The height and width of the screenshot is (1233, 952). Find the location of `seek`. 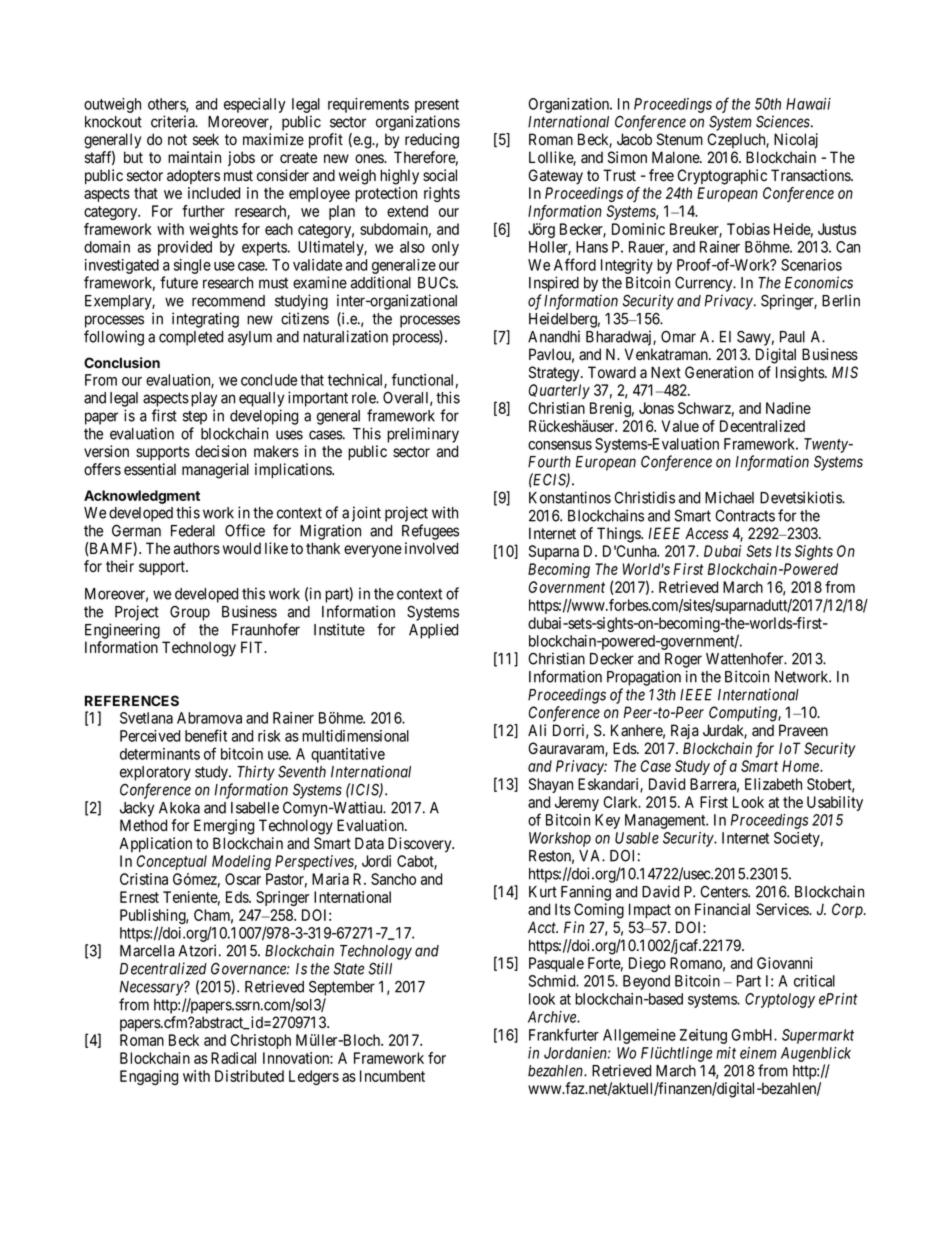

seek is located at coordinates (206, 139).
